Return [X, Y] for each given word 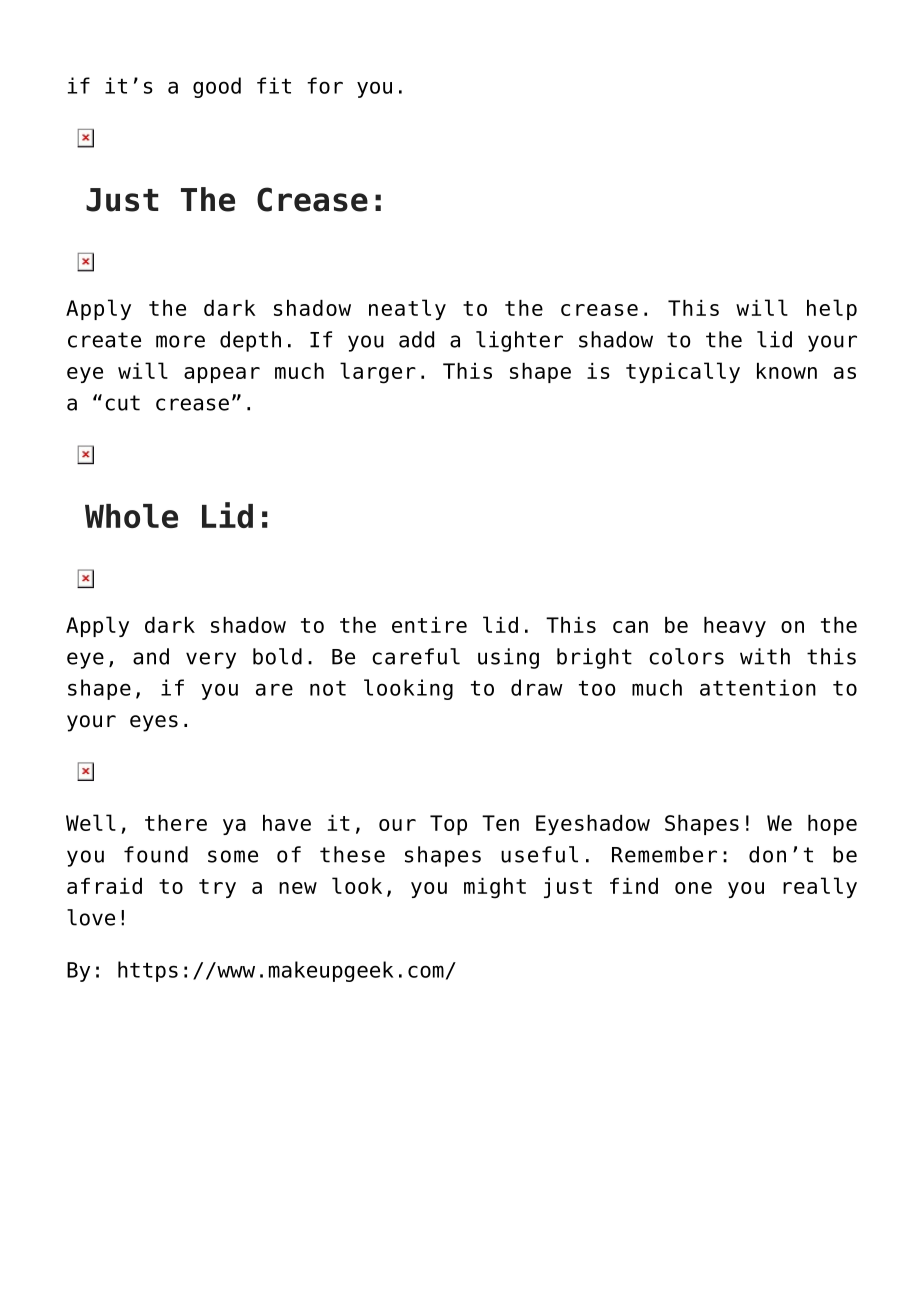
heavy [735, 627]
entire [429, 625]
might [495, 888]
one [693, 888]
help [832, 309]
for [325, 85]
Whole [131, 516]
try [217, 888]
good [217, 87]
